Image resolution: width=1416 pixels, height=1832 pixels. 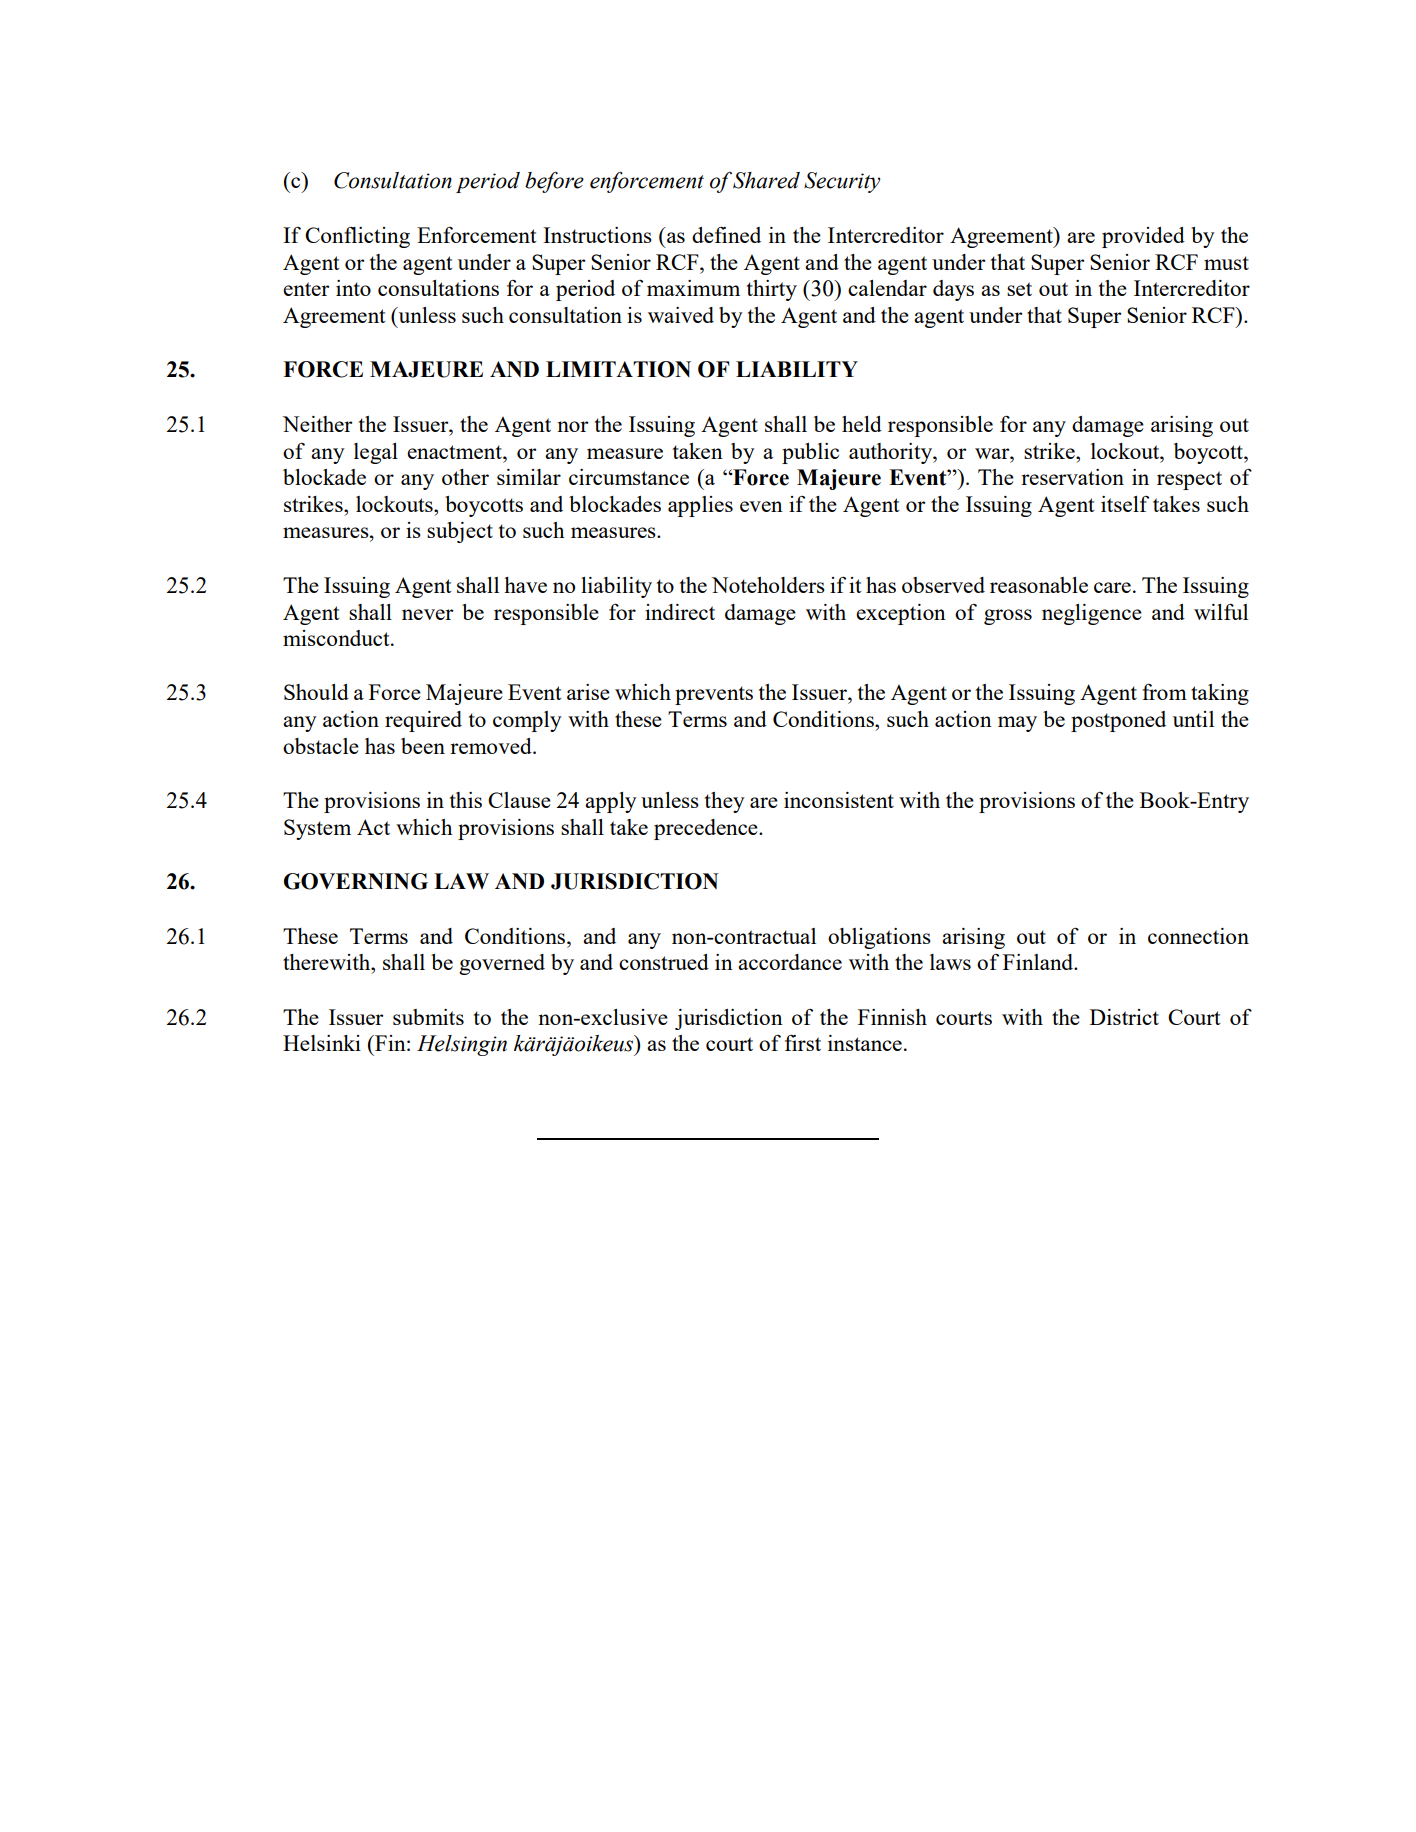 I want to click on they, so click(x=725, y=802).
